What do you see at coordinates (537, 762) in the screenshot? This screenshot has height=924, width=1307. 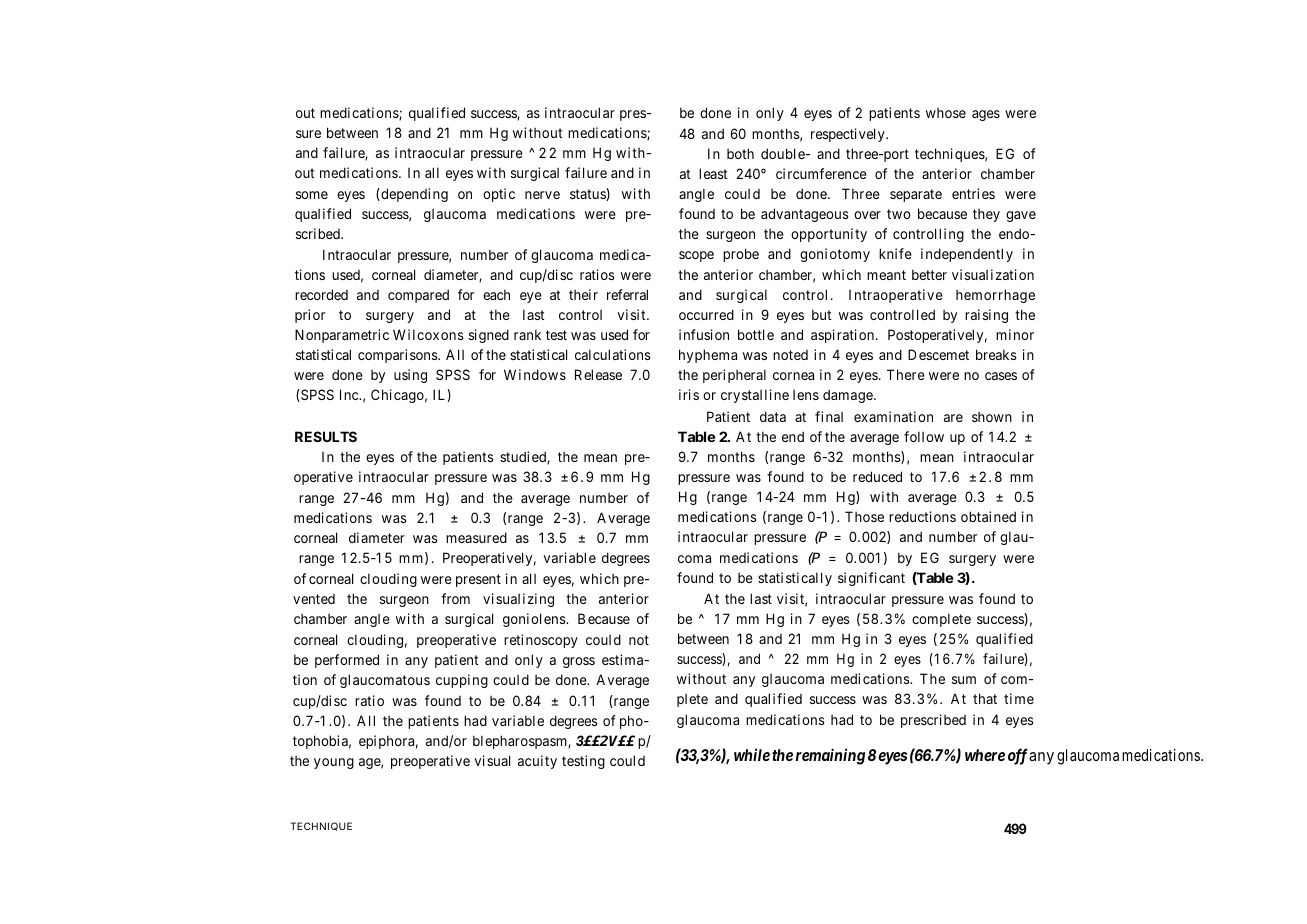 I see `acuity` at bounding box center [537, 762].
